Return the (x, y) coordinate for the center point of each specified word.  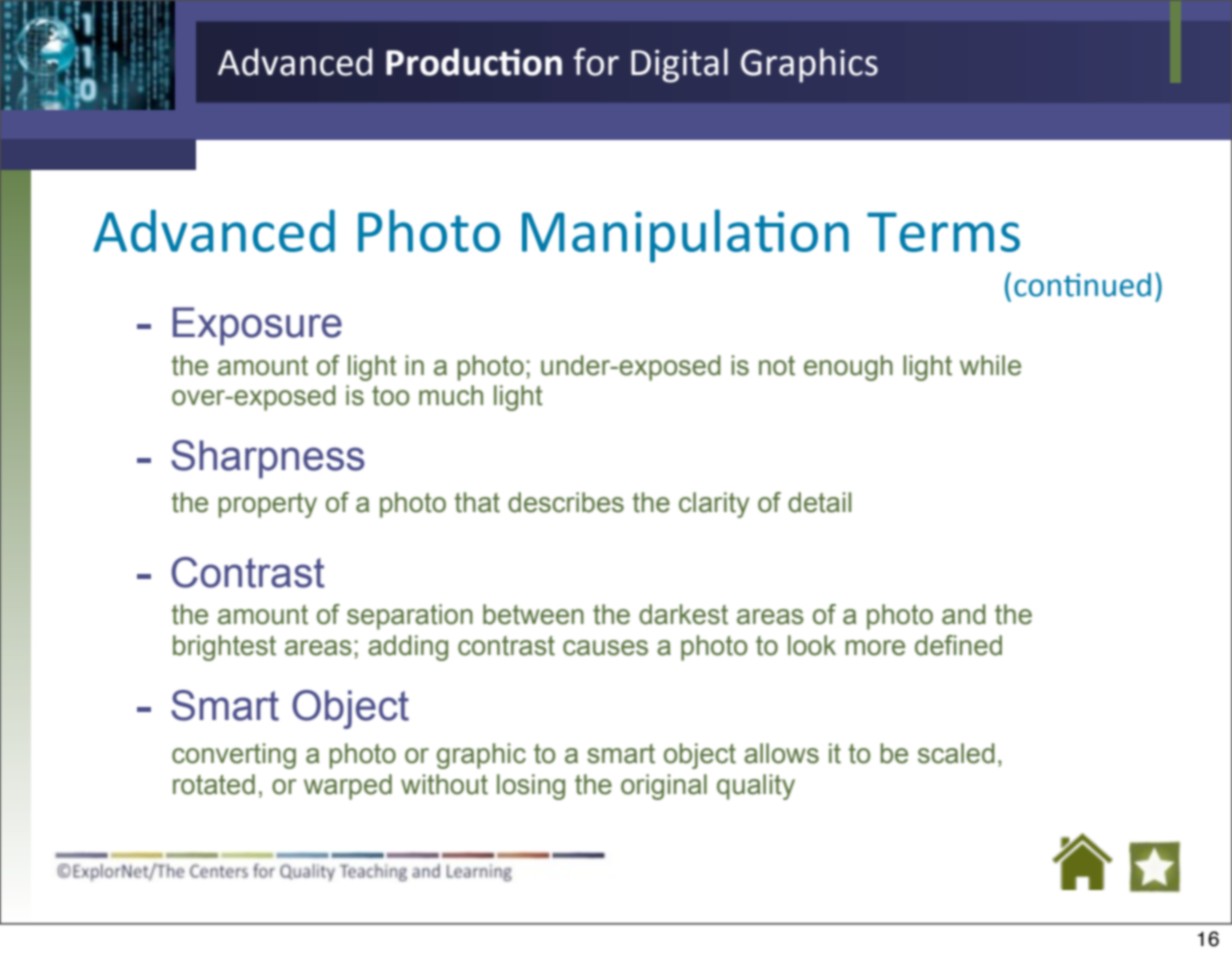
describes (566, 502)
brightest (224, 648)
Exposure (257, 326)
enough (848, 368)
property (267, 505)
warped (348, 787)
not (777, 366)
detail (819, 502)
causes (605, 648)
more (875, 648)
